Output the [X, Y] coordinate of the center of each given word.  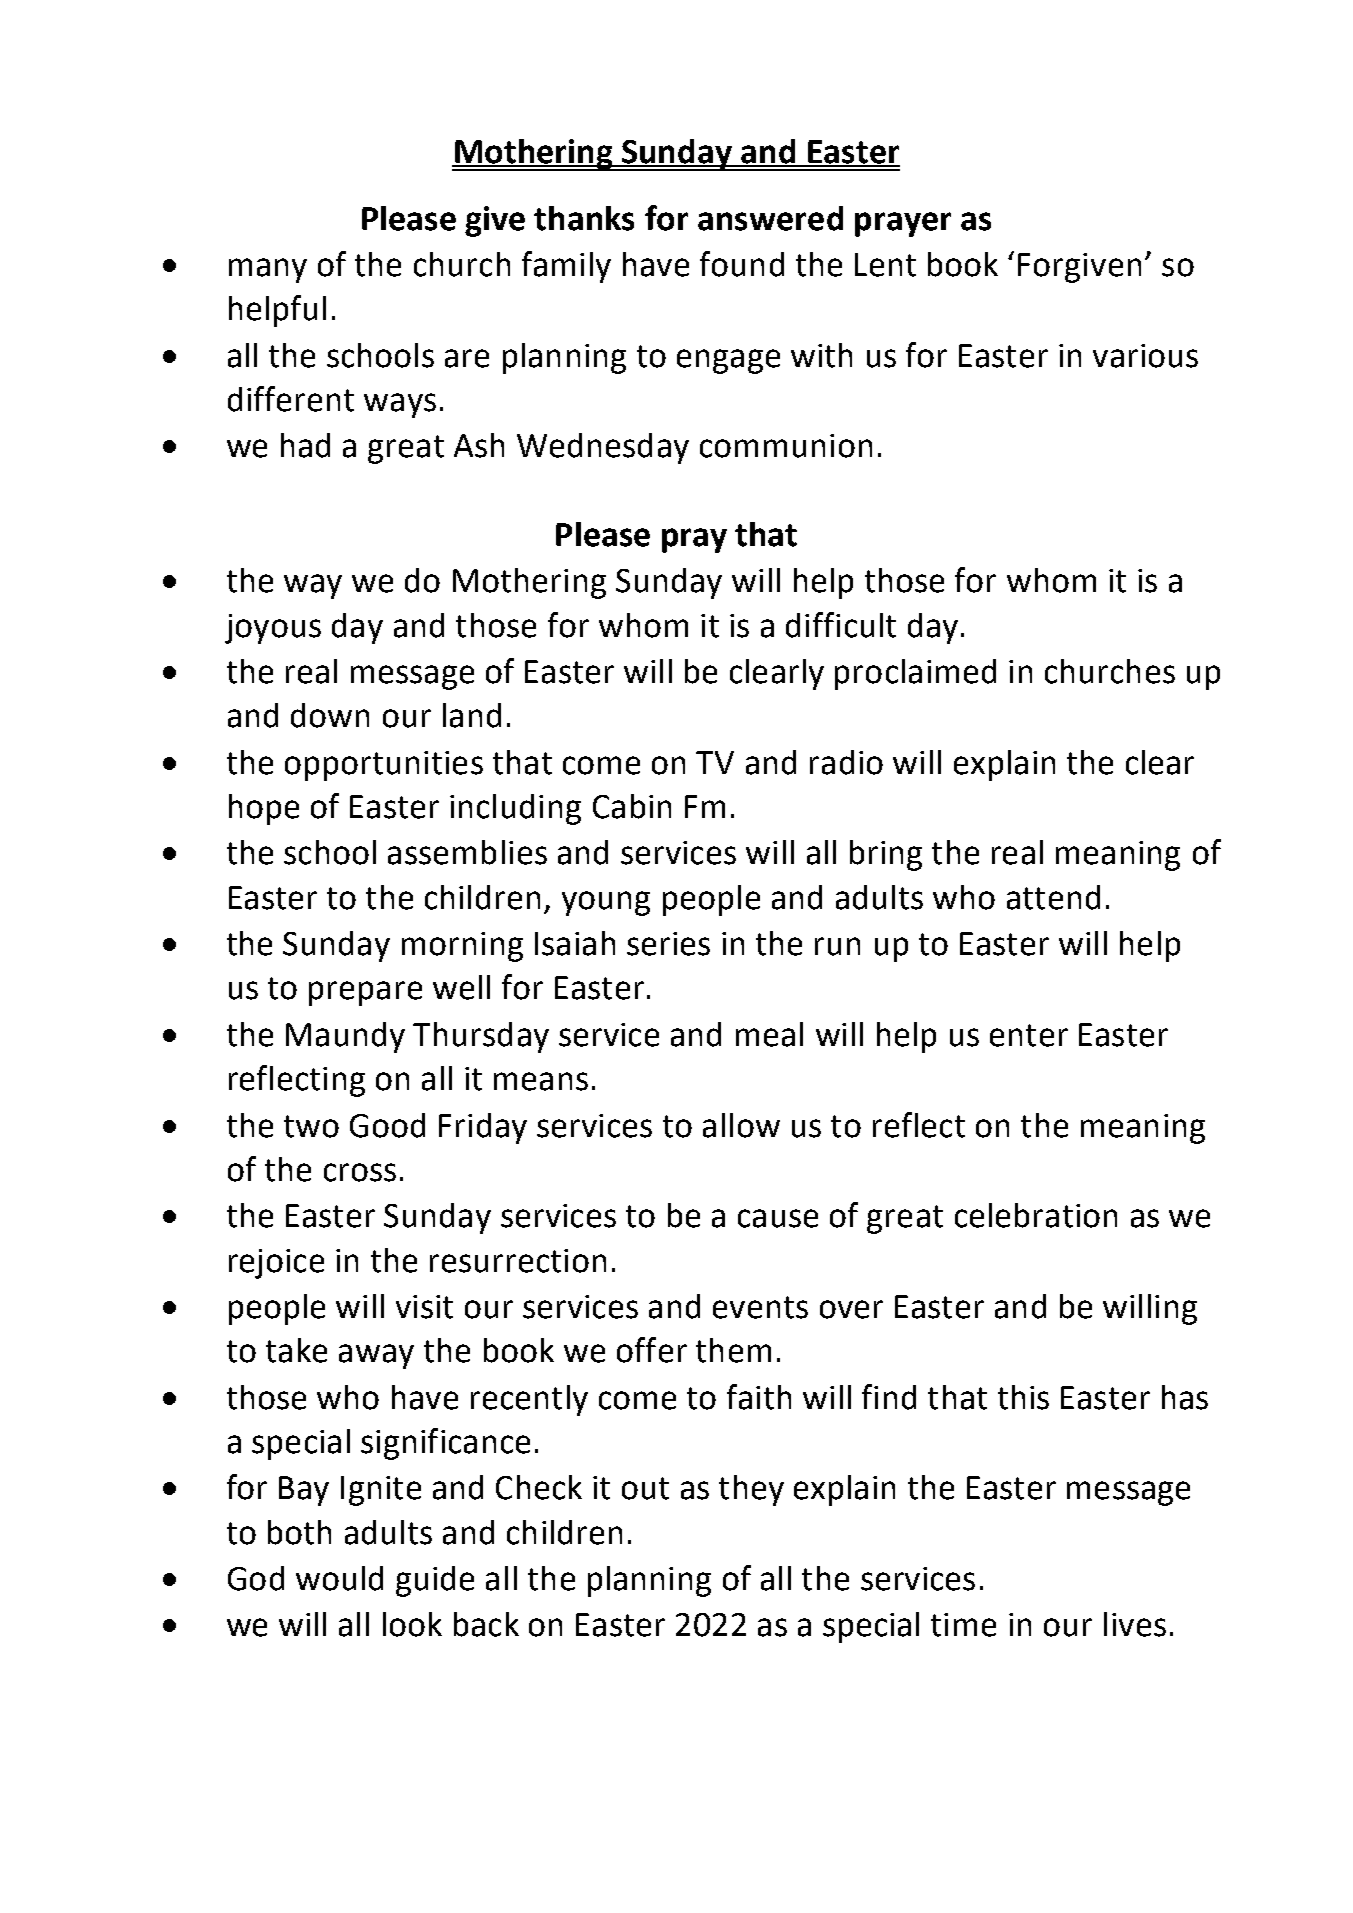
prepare [365, 993]
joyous [273, 629]
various [1145, 356]
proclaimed [915, 674]
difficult [841, 625]
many [268, 270]
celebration [1036, 1215]
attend [1053, 897]
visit [424, 1307]
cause [778, 1218]
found [742, 264]
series [668, 944]
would [339, 1578]
